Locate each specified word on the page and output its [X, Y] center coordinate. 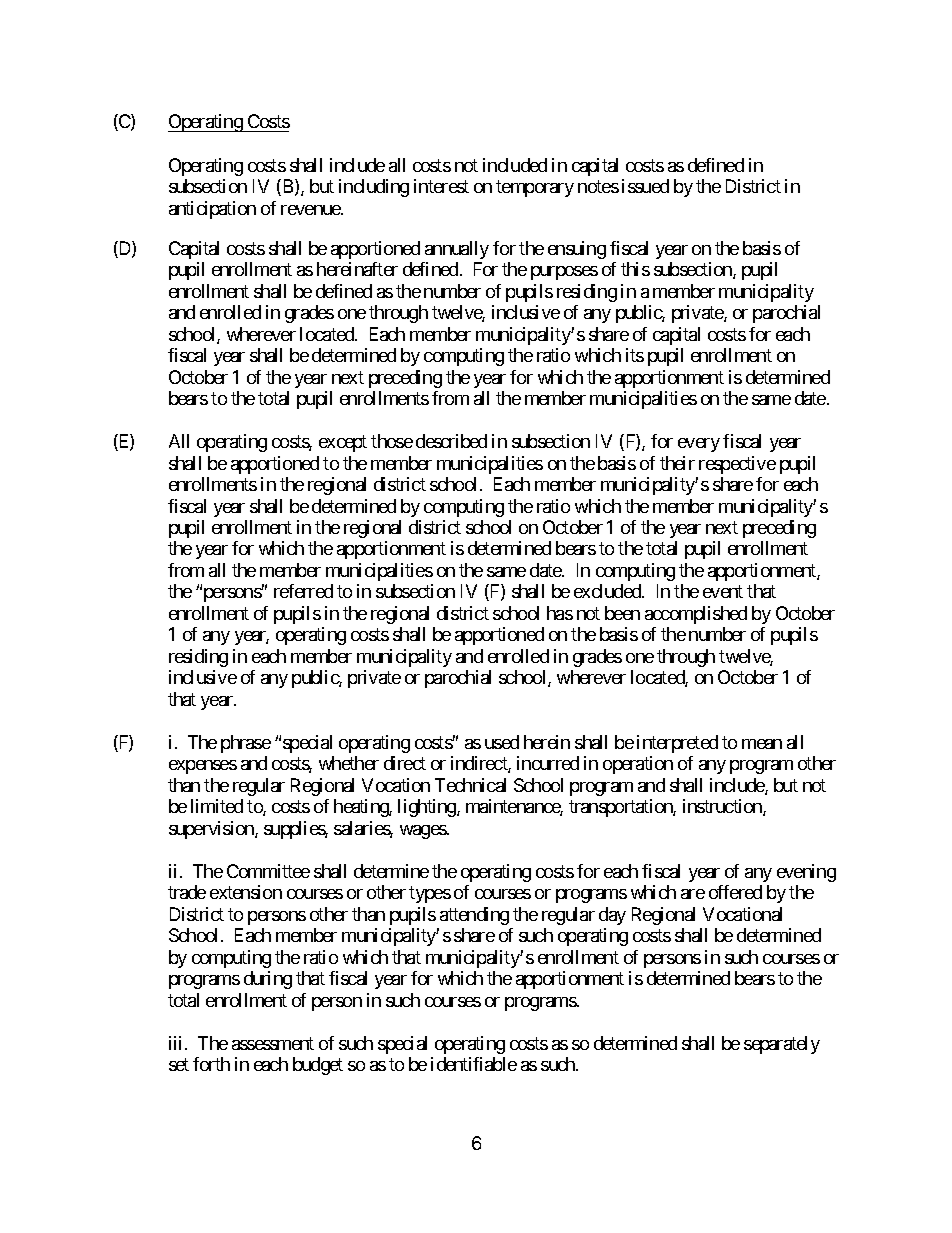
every [699, 445]
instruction [723, 807]
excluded [608, 591]
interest [441, 186]
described [451, 441]
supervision [212, 830]
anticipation [212, 210]
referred [303, 591]
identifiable [474, 1064]
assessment [273, 1043]
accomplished [696, 615]
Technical [470, 785]
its [635, 355]
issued [645, 186]
